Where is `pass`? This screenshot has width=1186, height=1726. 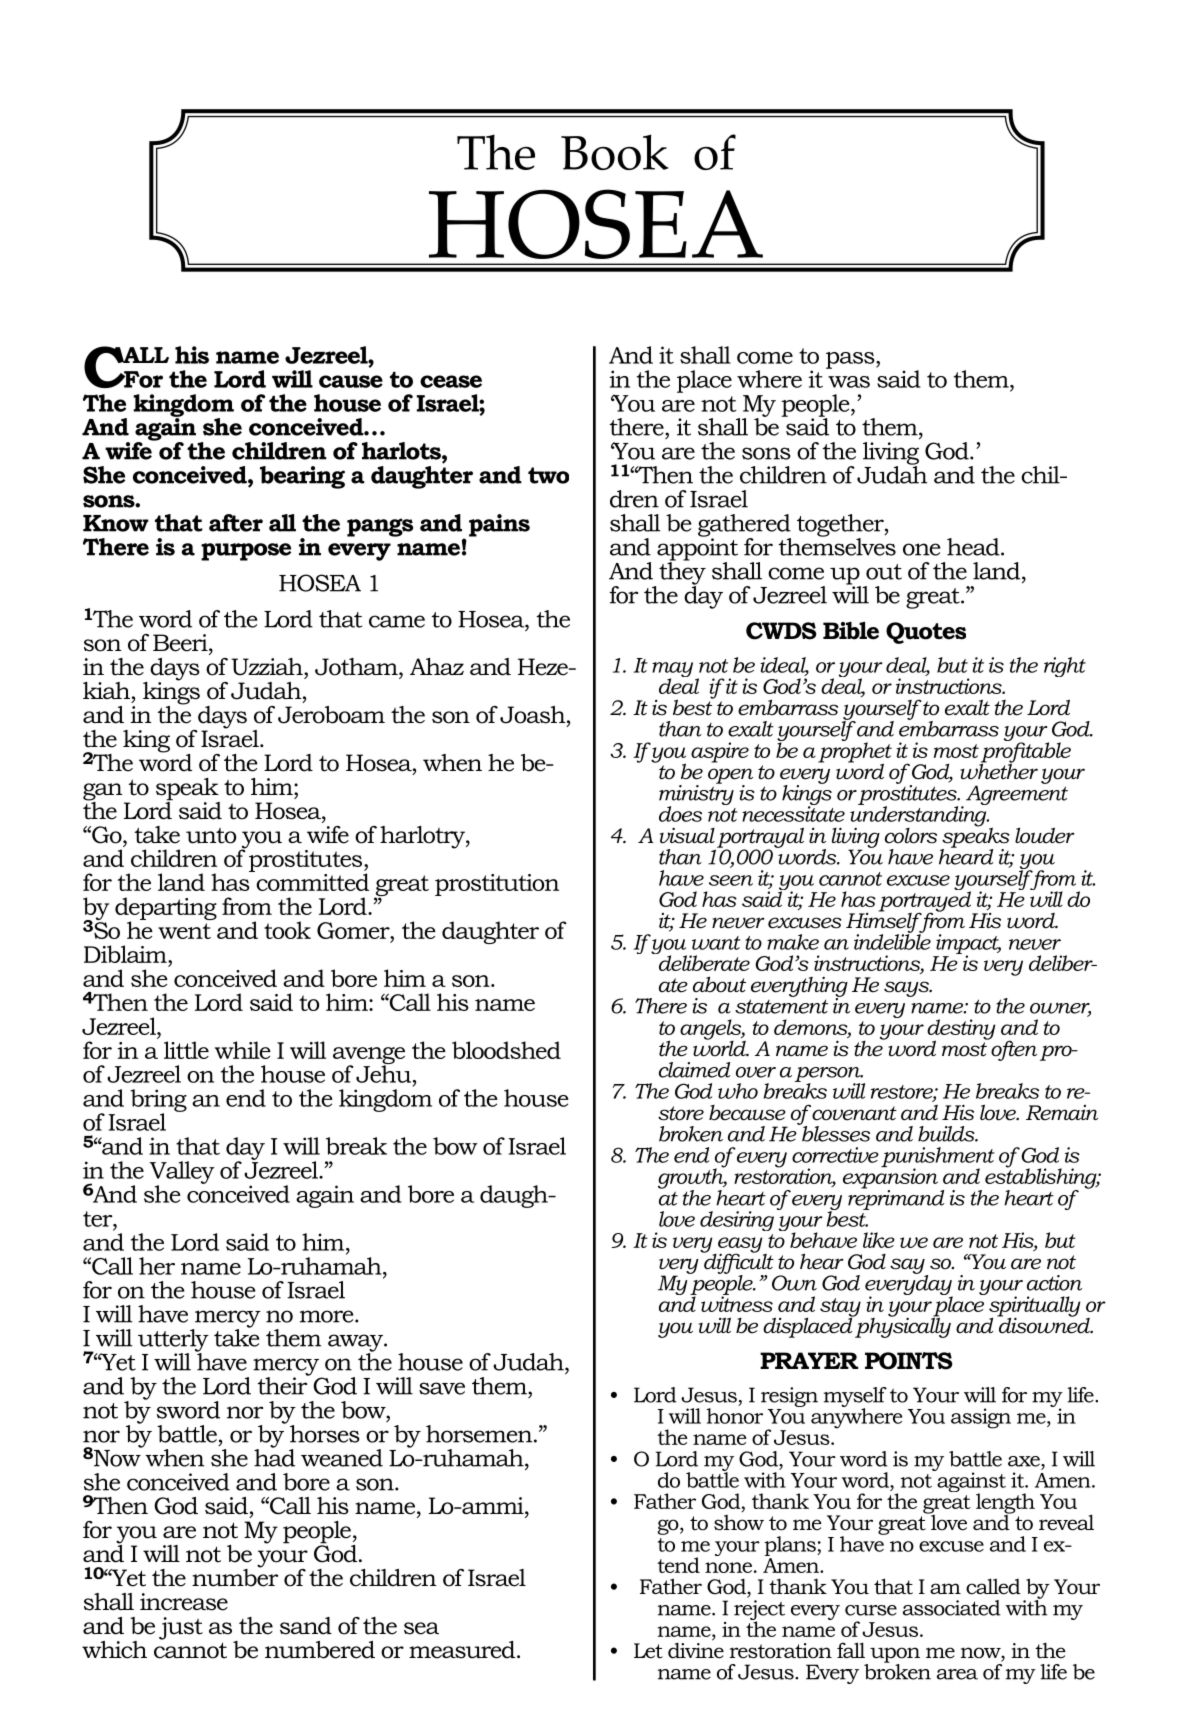 pass is located at coordinates (851, 360).
